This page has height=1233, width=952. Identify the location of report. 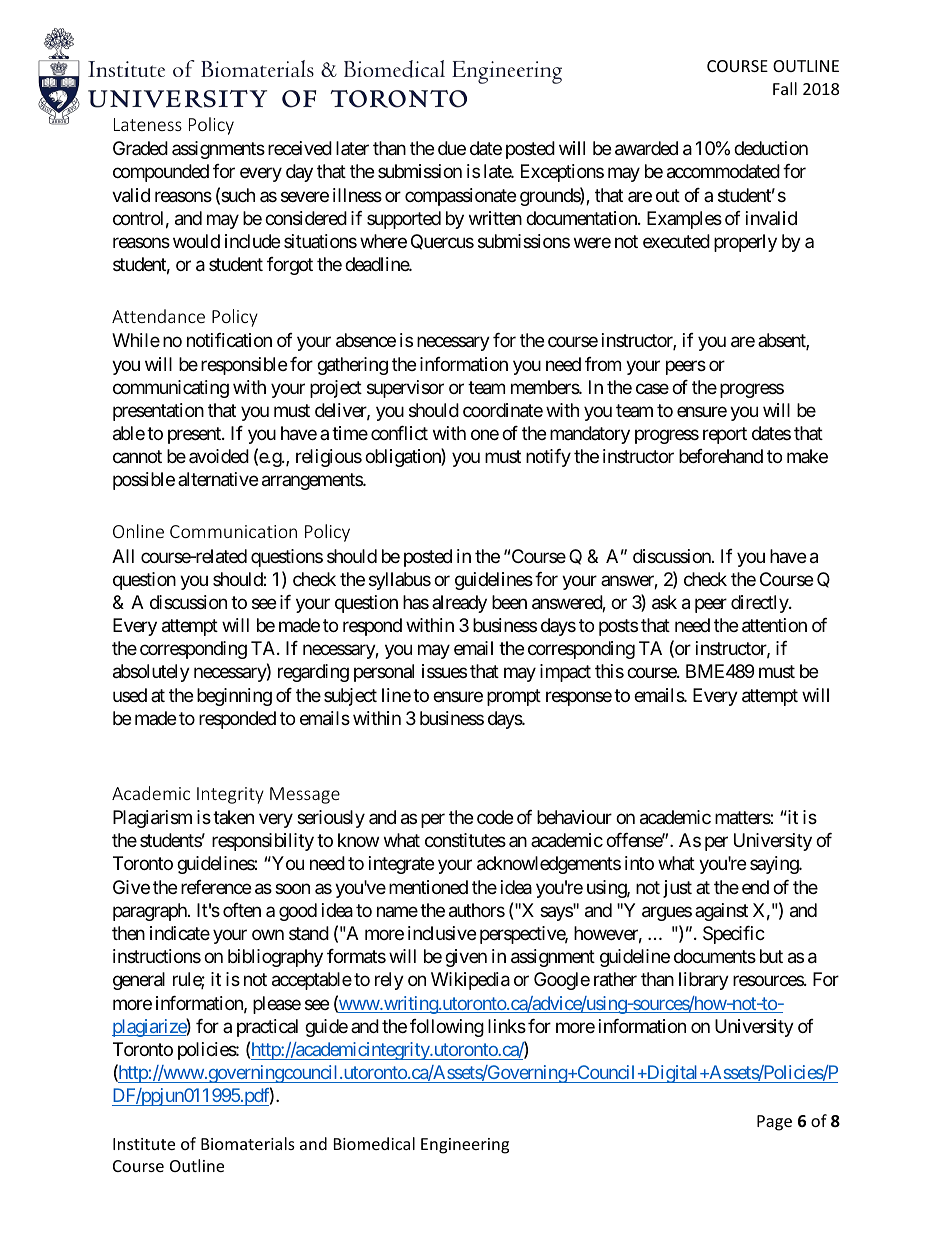
(725, 435).
